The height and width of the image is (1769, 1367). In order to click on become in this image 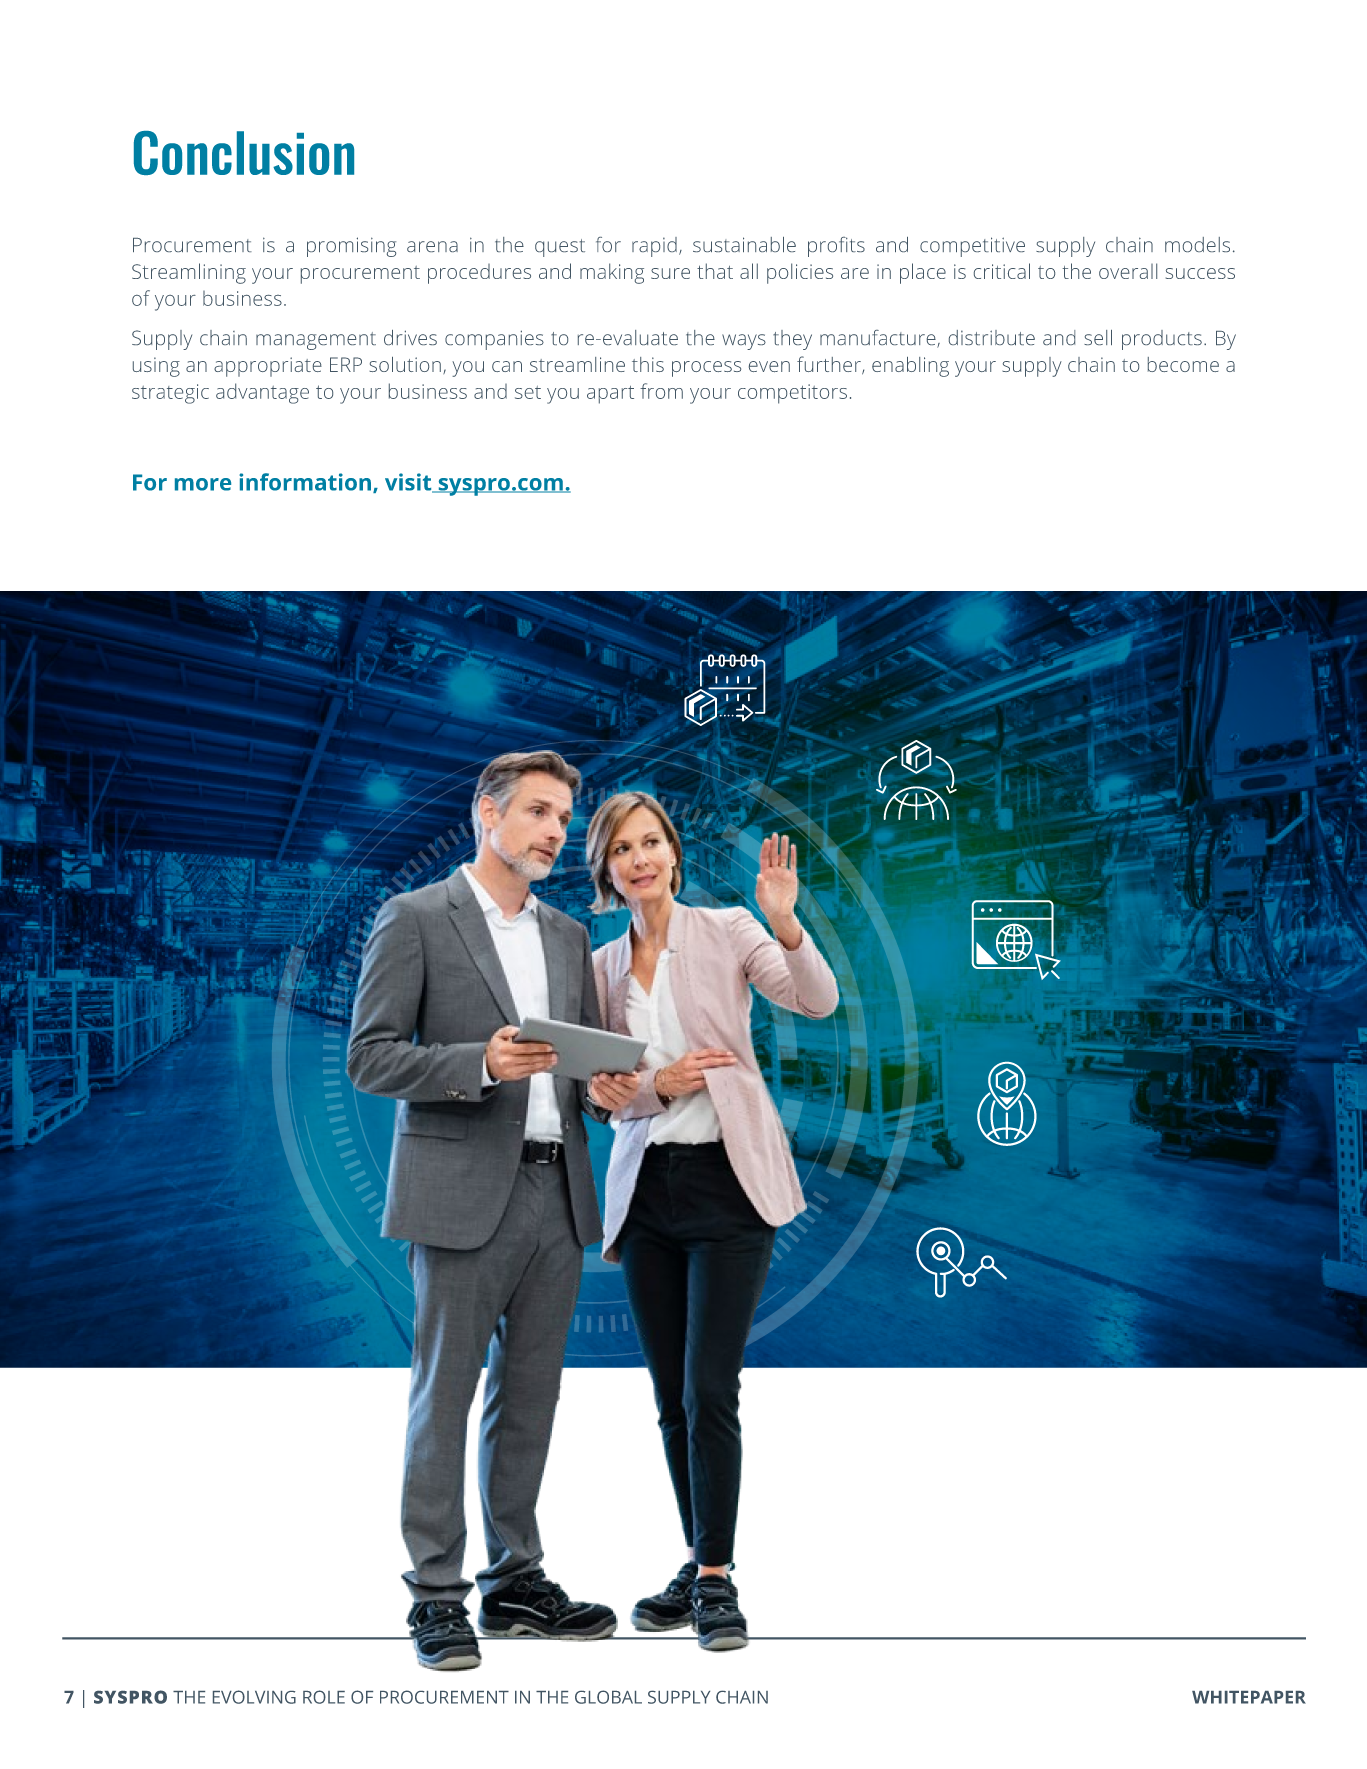, I will do `click(1183, 364)`.
